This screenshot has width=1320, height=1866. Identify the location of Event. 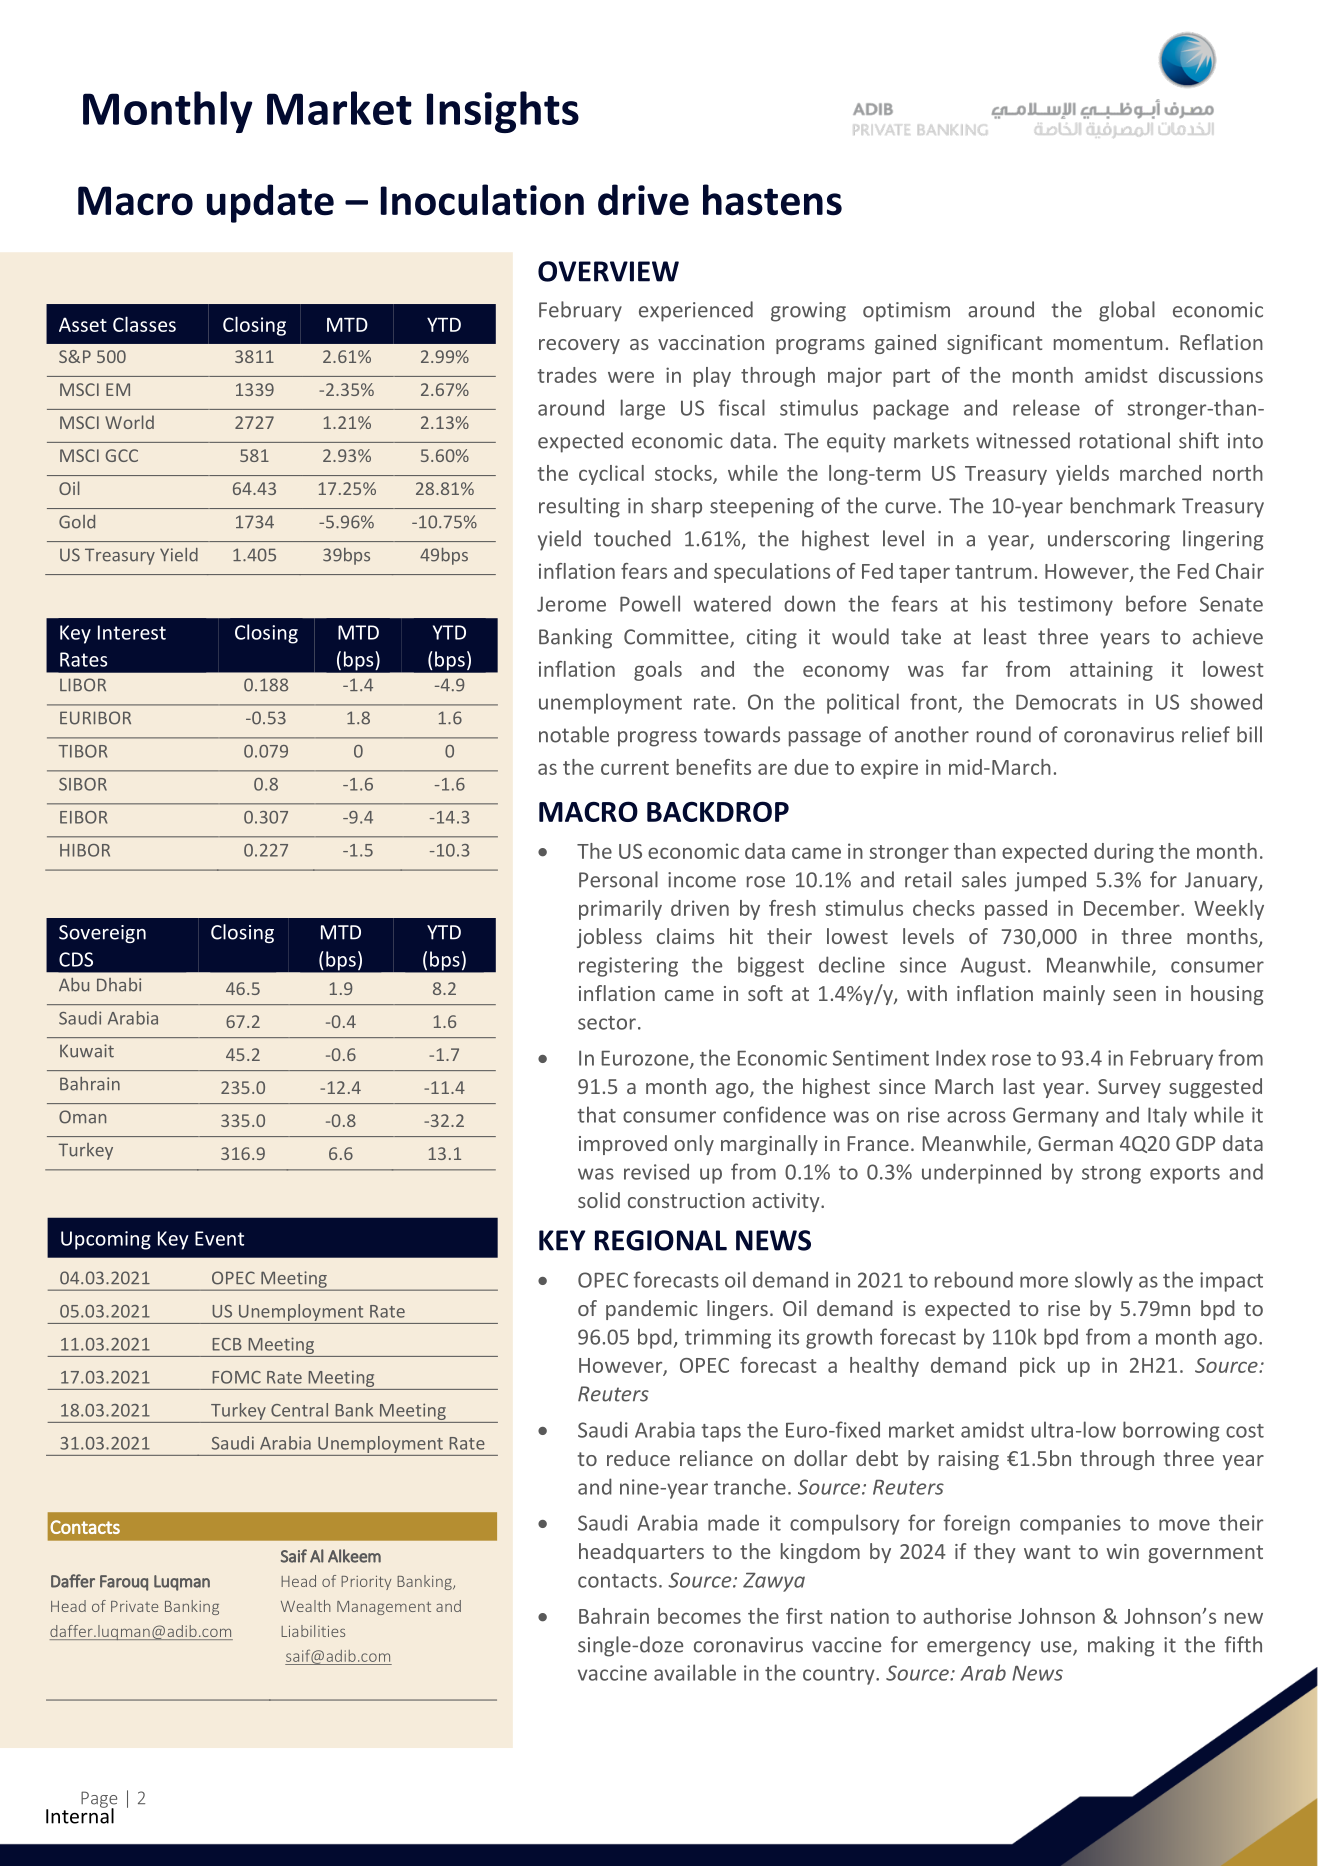
(219, 1238).
